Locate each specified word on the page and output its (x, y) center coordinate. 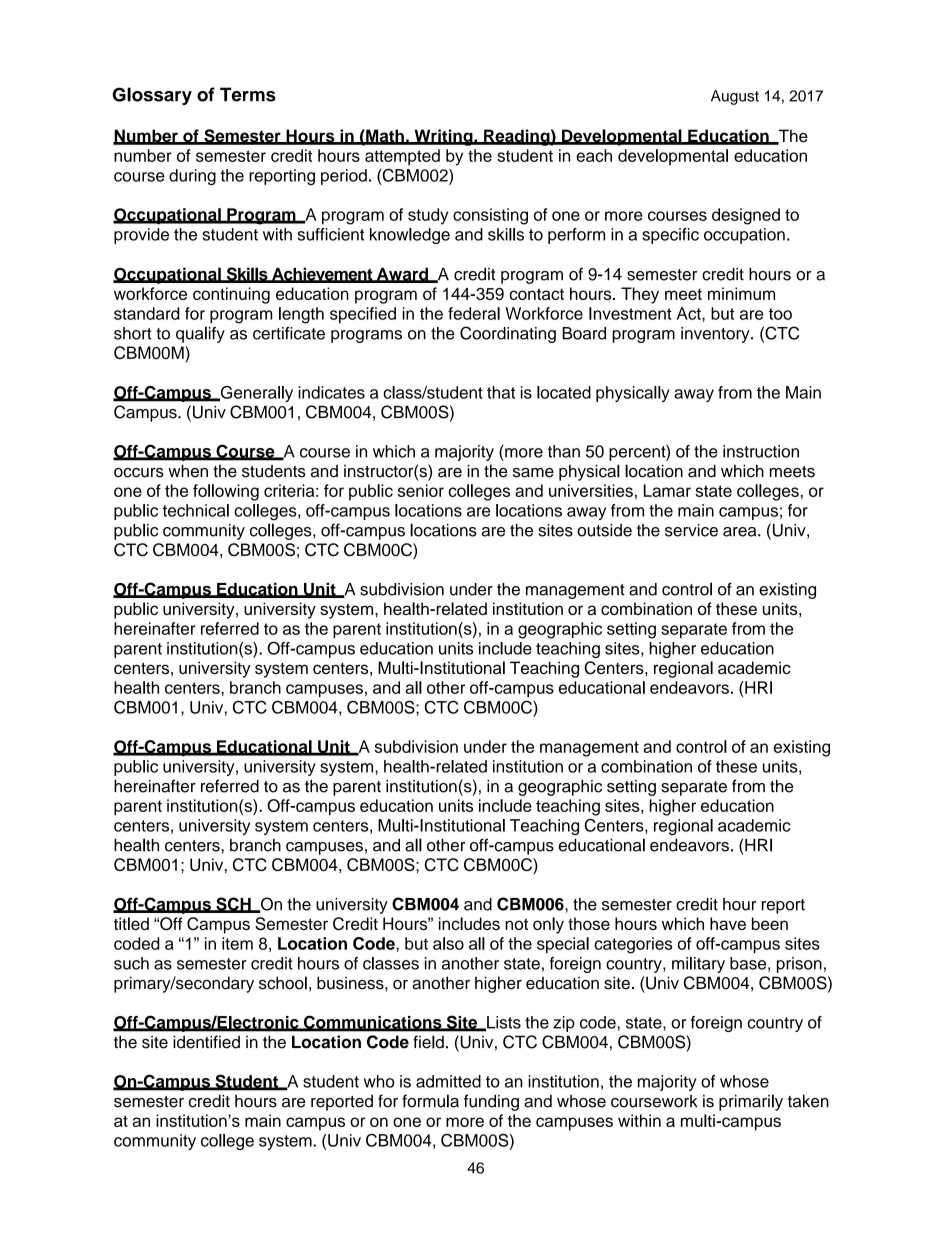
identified (206, 1042)
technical (195, 510)
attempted (402, 157)
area (741, 532)
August (735, 97)
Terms (248, 94)
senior (421, 490)
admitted (448, 1081)
